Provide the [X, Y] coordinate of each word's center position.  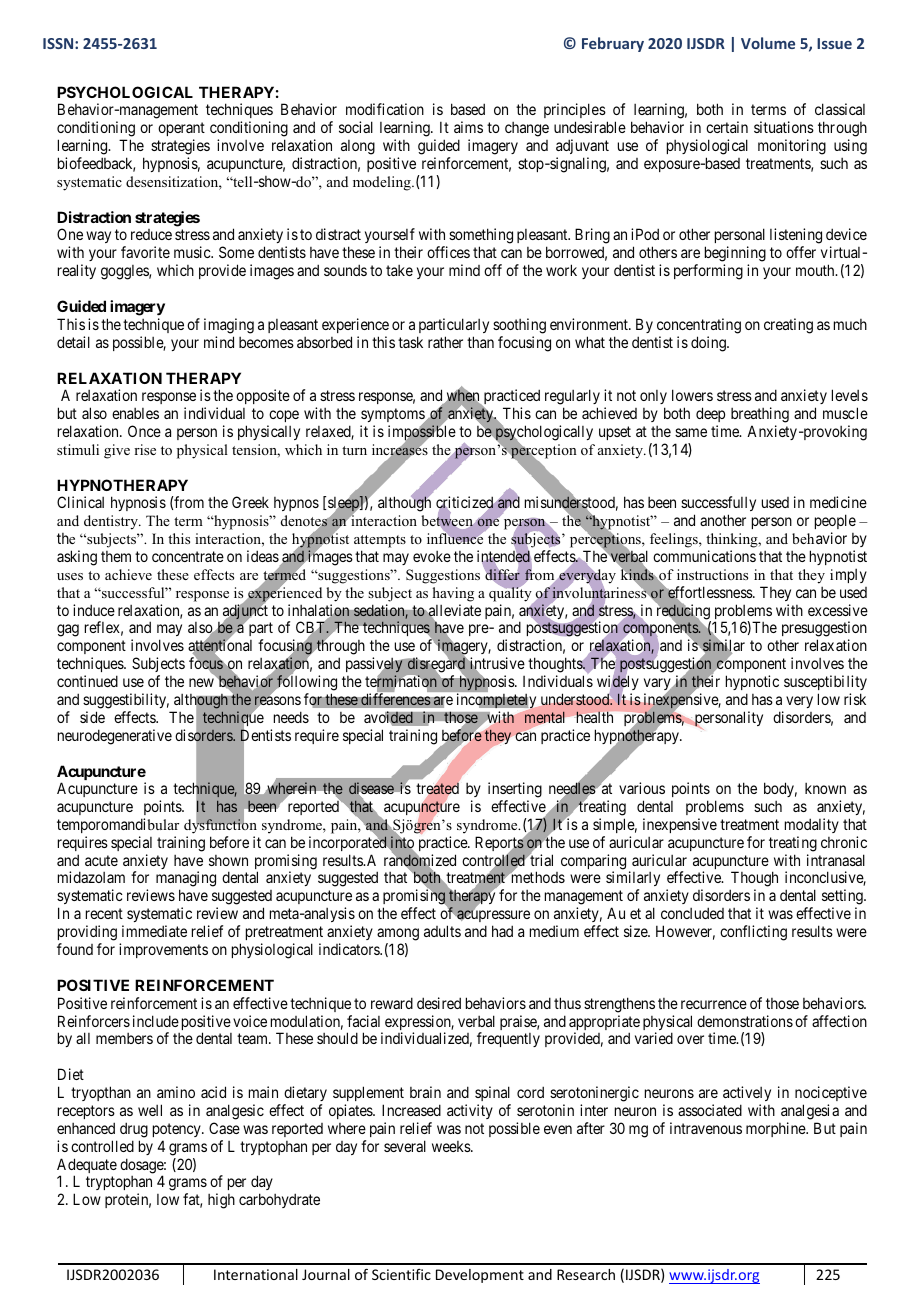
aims [468, 127]
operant [181, 129]
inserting [515, 791]
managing [186, 880]
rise [145, 449]
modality [812, 825]
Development [480, 1276]
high [221, 1201]
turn [354, 450]
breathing [760, 415]
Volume [768, 43]
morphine [776, 1129]
